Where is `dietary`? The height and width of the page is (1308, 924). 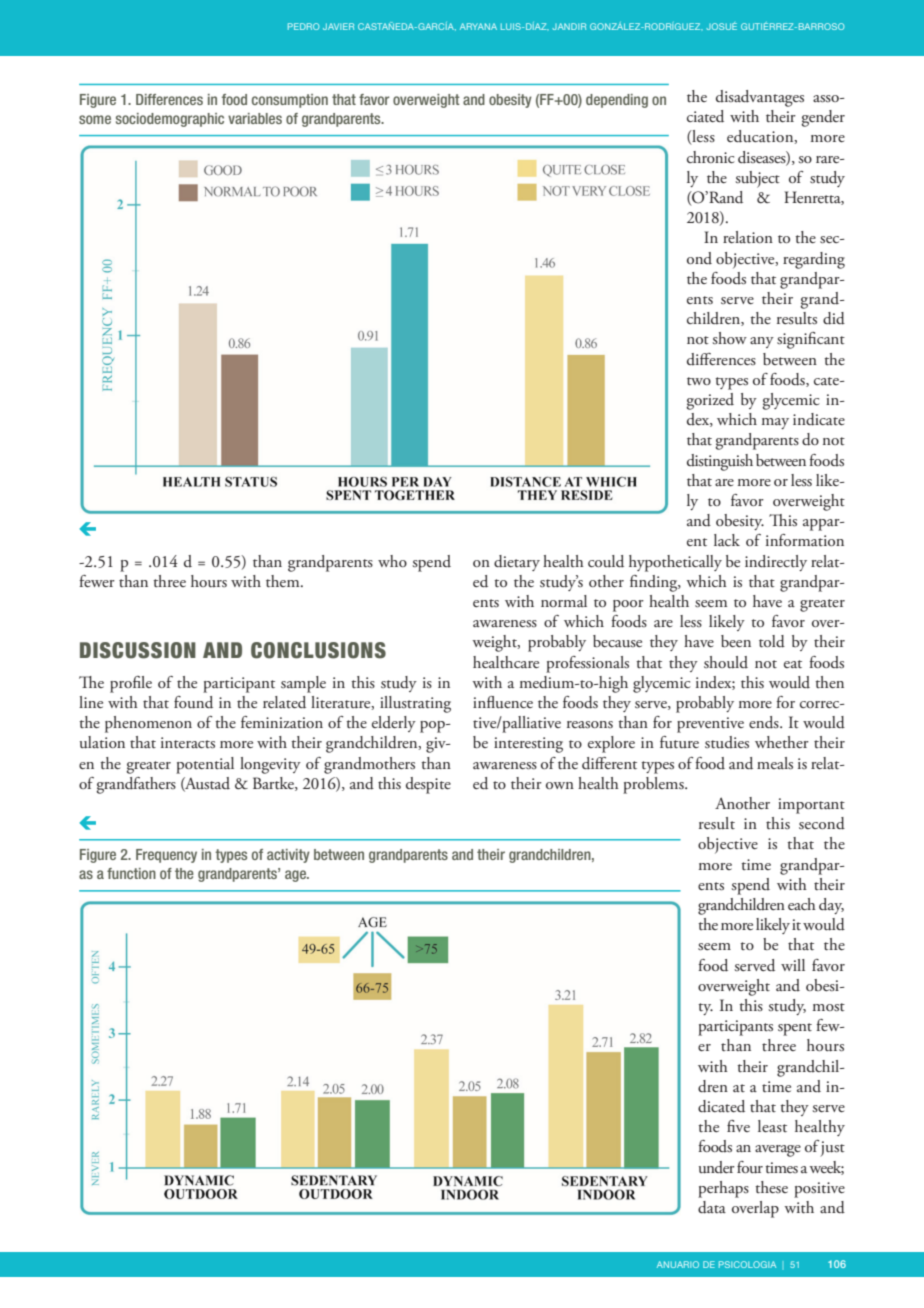
dietary is located at coordinates (517, 563).
